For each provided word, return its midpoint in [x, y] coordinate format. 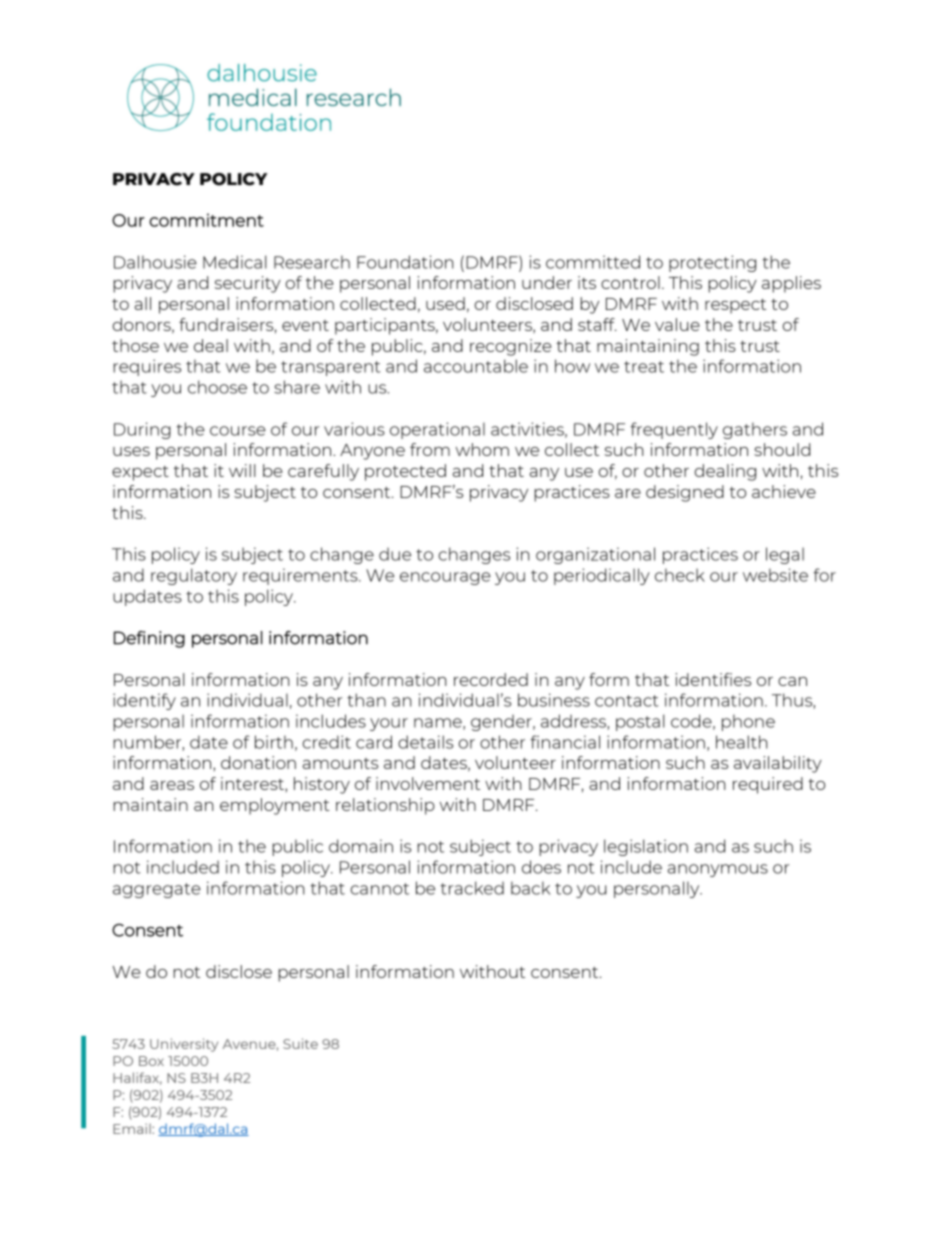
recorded [491, 679]
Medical [235, 262]
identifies [713, 679]
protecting [712, 263]
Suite [300, 1043]
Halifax [137, 1078]
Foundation [405, 262]
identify [144, 701]
